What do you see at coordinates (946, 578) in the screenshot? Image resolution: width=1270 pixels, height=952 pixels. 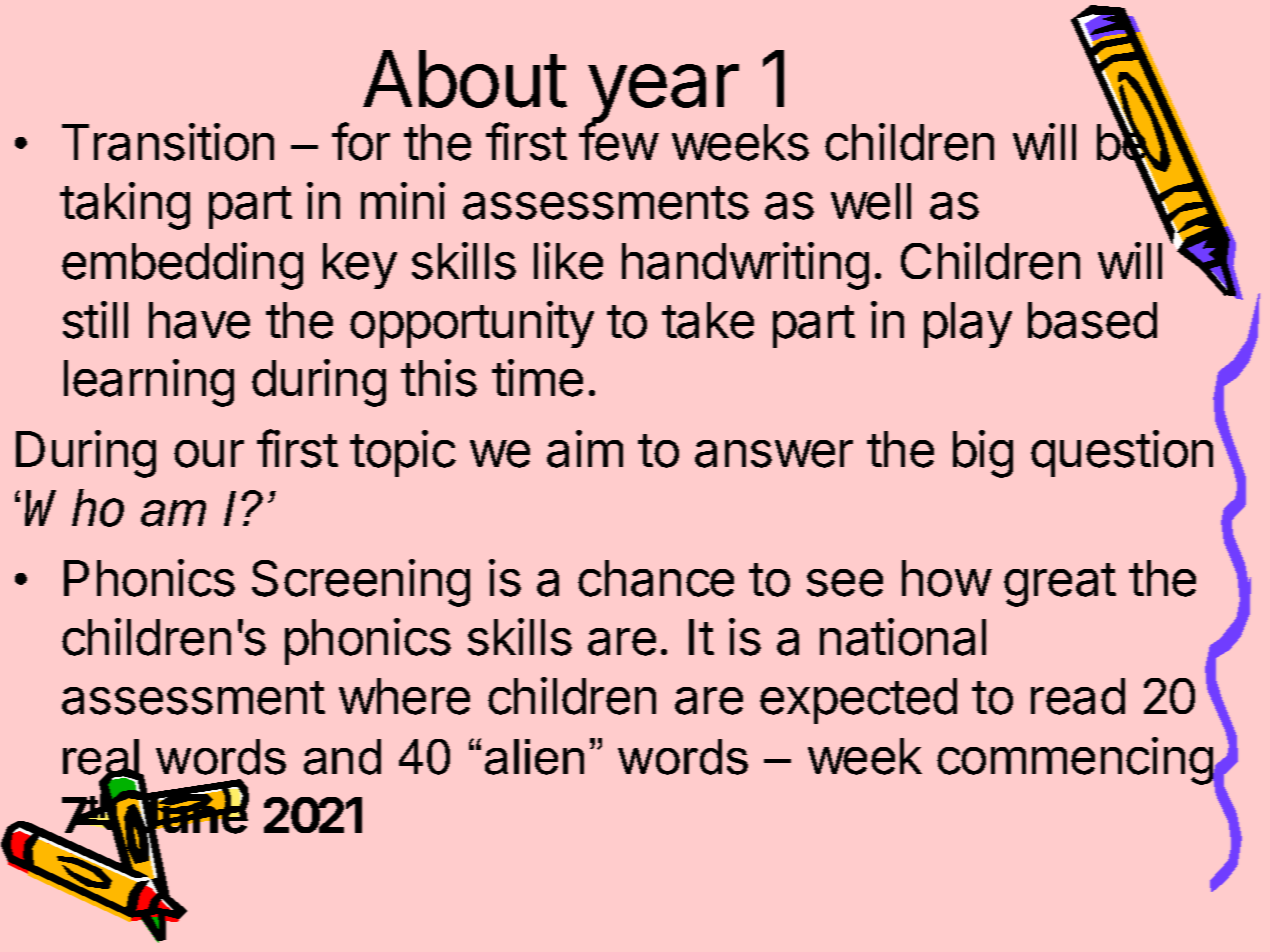 I see `how` at bounding box center [946, 578].
